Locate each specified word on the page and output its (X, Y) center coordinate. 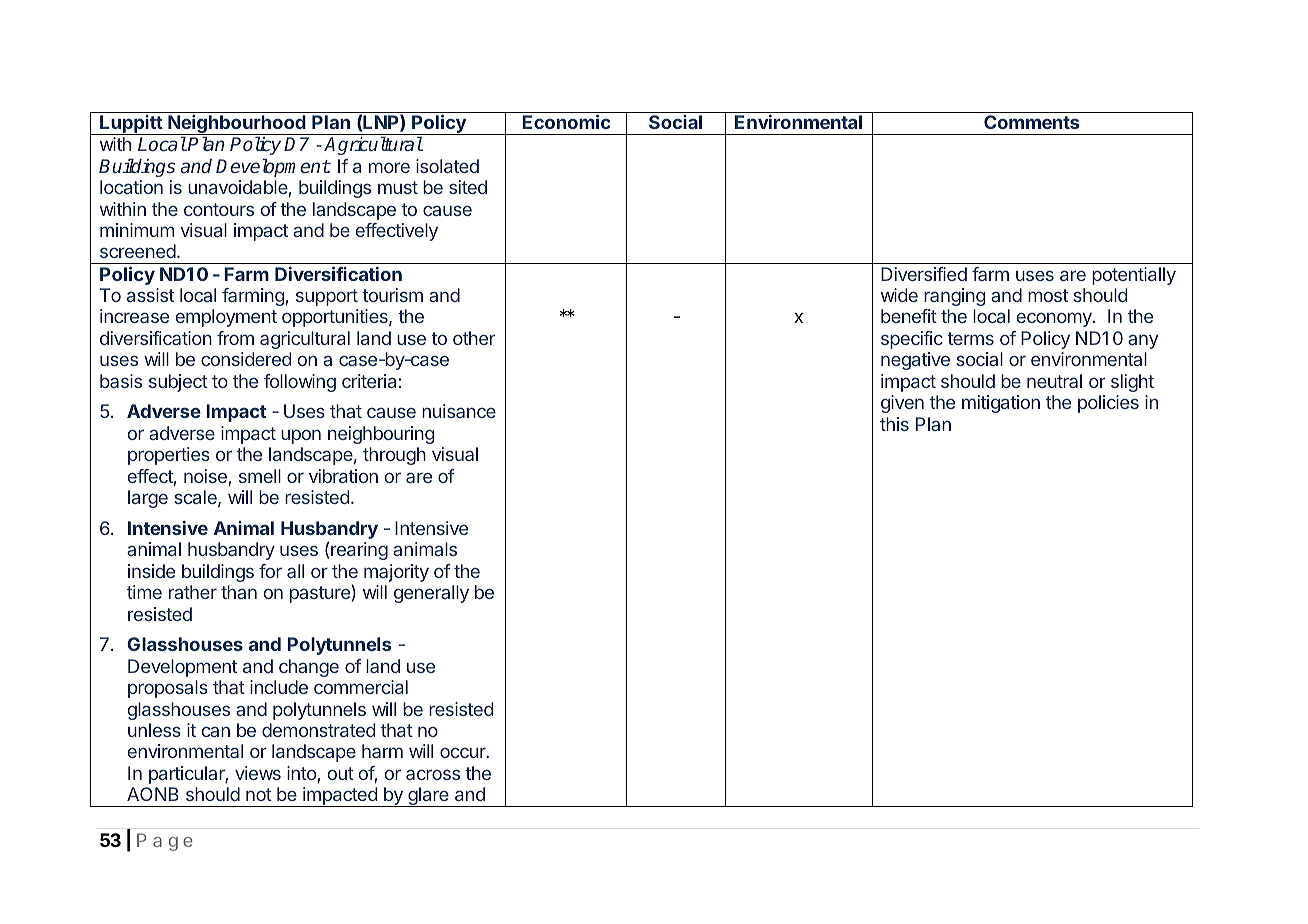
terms (970, 338)
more (389, 167)
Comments (1031, 122)
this (894, 424)
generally (431, 594)
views (258, 773)
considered (246, 359)
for (270, 571)
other (474, 338)
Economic (566, 122)
